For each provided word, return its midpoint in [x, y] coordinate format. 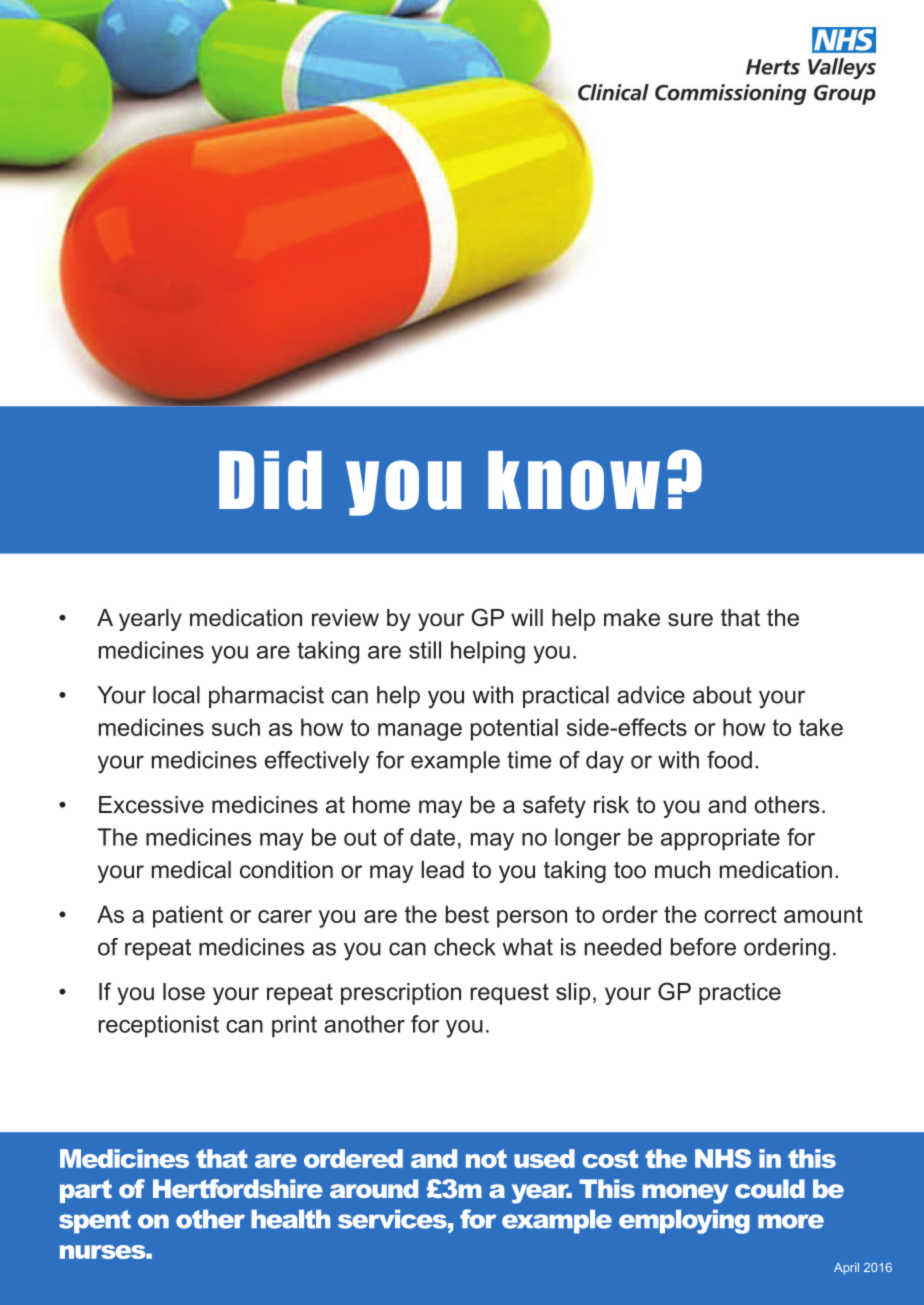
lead [442, 870]
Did [270, 480]
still [425, 650]
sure [690, 620]
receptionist [159, 1026]
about [722, 695]
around [374, 1188]
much [682, 870]
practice [740, 994]
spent [95, 1222]
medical [191, 870]
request [510, 994]
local [176, 695]
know [574, 480]
